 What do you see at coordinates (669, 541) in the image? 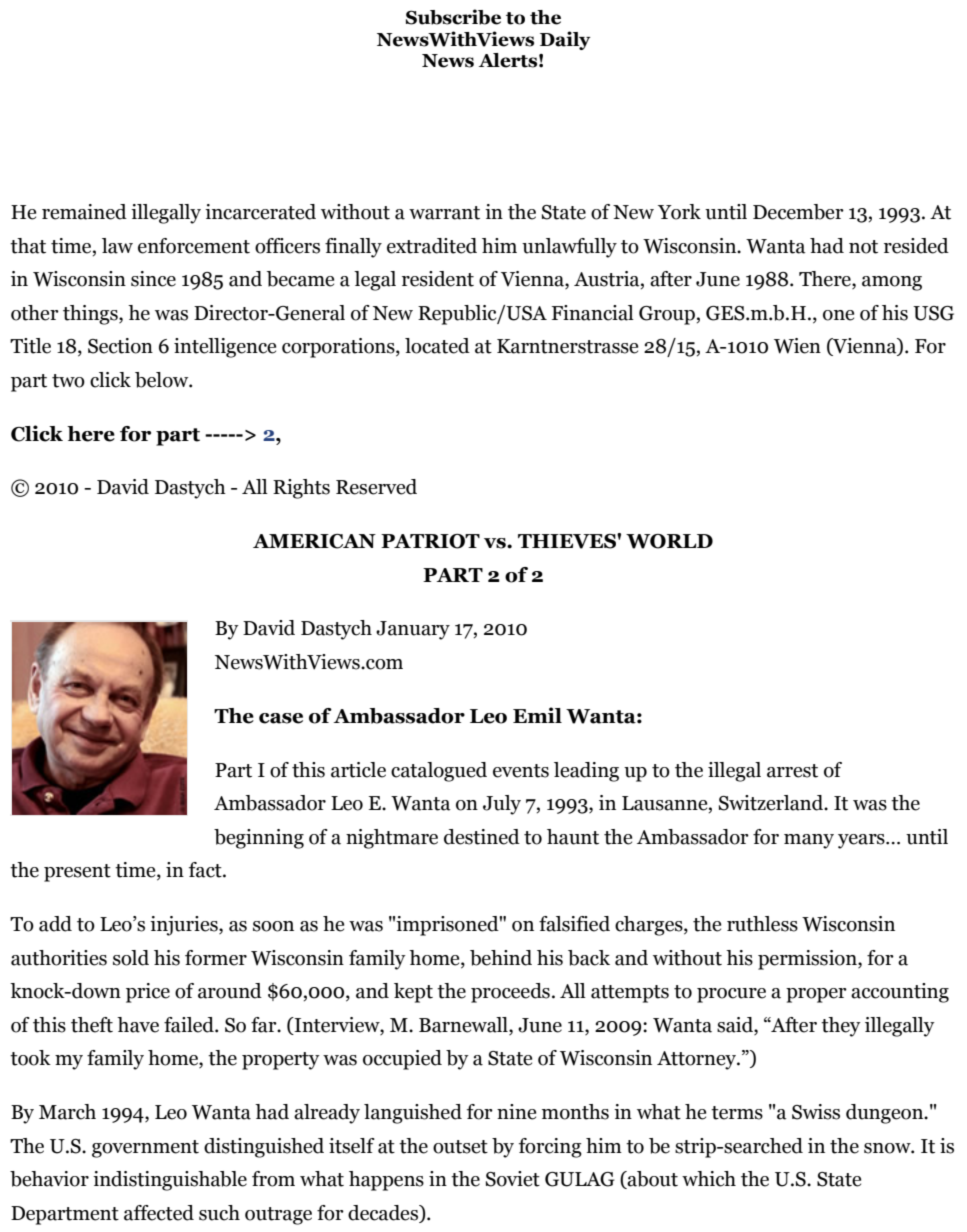
I see `WORLD` at bounding box center [669, 541].
